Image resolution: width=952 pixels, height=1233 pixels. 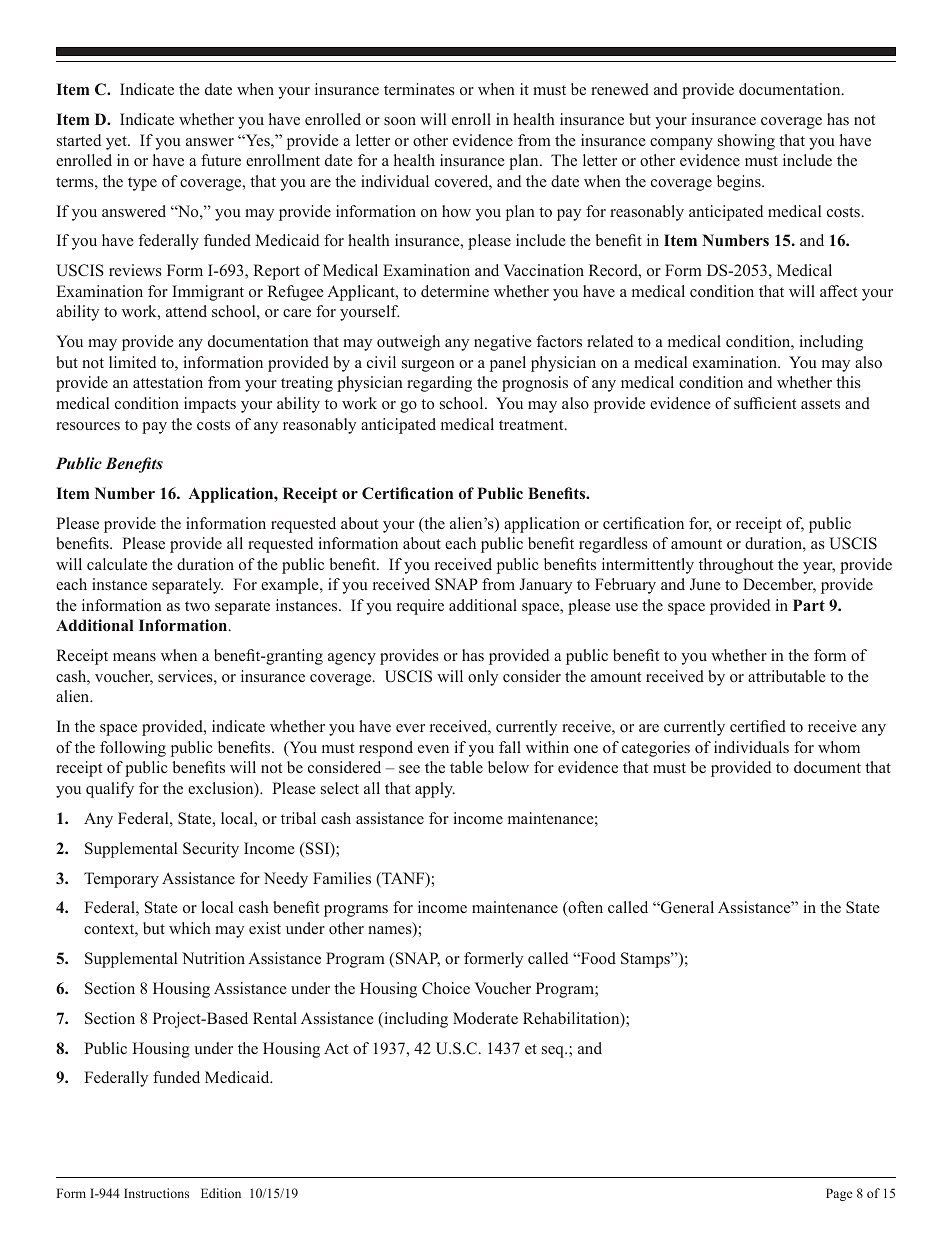 What do you see at coordinates (156, 1193) in the screenshot?
I see `Instructions` at bounding box center [156, 1193].
